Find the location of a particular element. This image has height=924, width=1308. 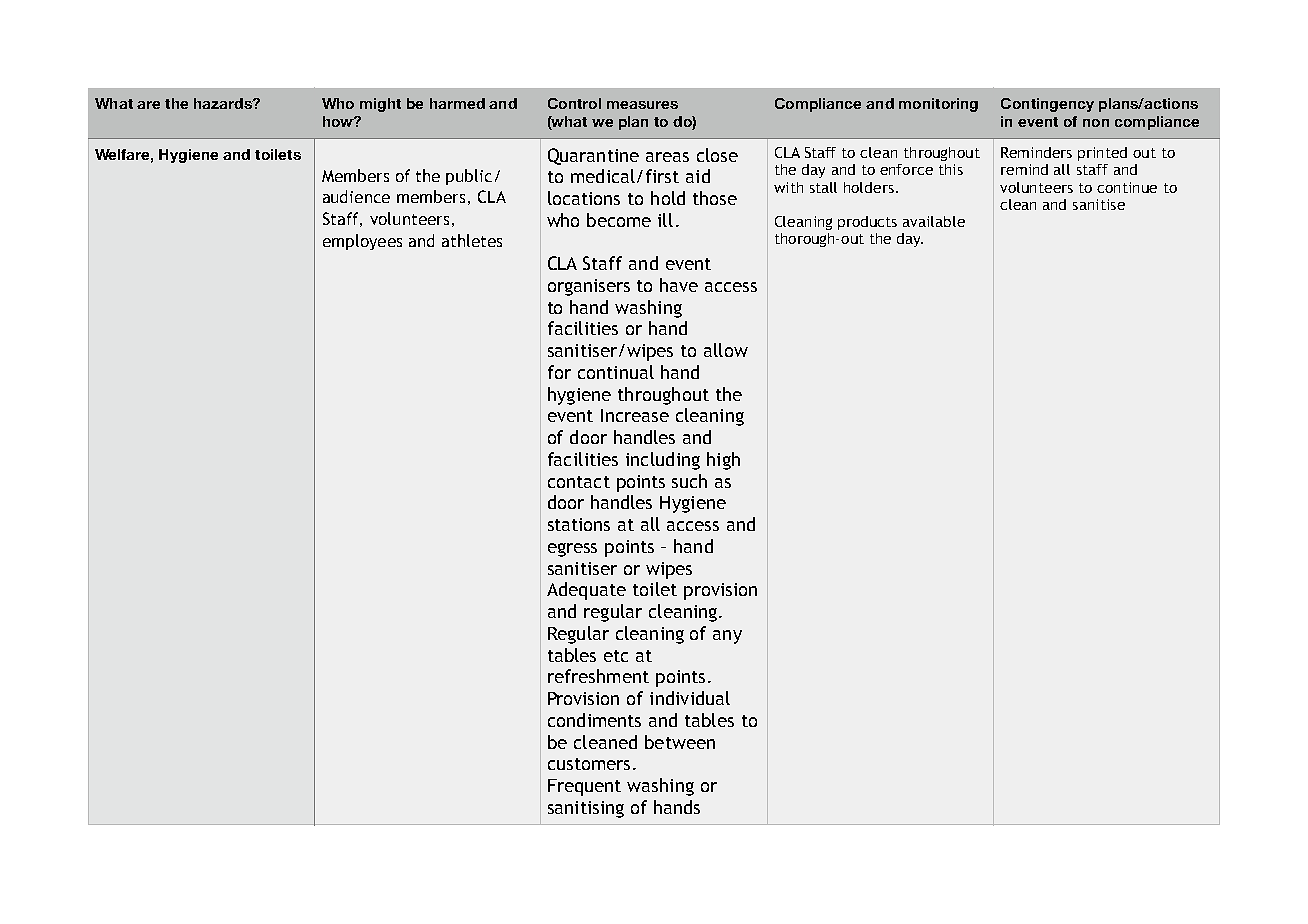

employees is located at coordinates (362, 242).
